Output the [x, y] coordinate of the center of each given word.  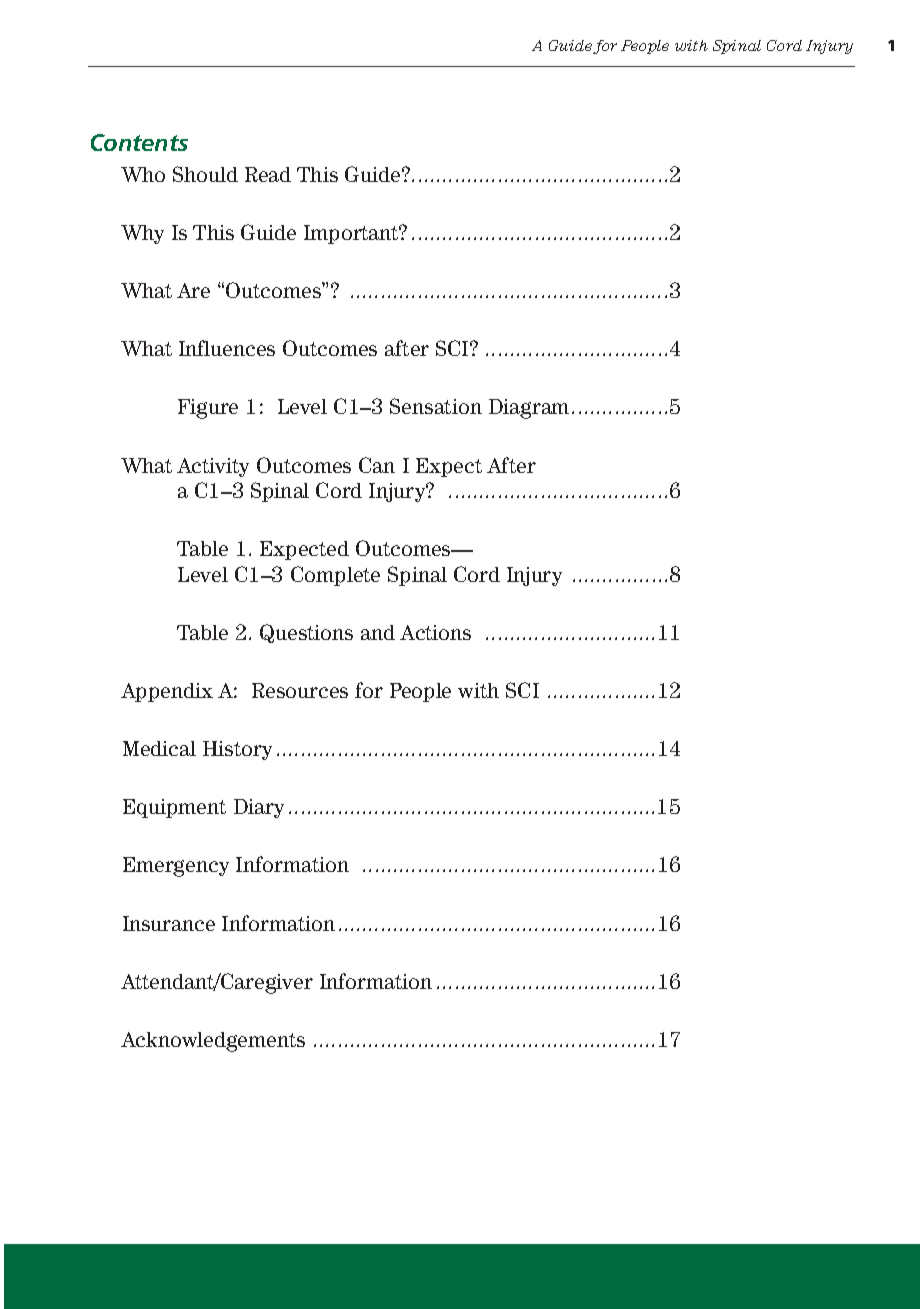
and [378, 632]
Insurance [169, 923]
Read [268, 174]
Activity [213, 467]
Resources [300, 690]
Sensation [436, 406]
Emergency [176, 867]
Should [205, 174]
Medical [159, 748]
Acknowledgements [213, 1042]
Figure [208, 409]
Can [377, 465]
